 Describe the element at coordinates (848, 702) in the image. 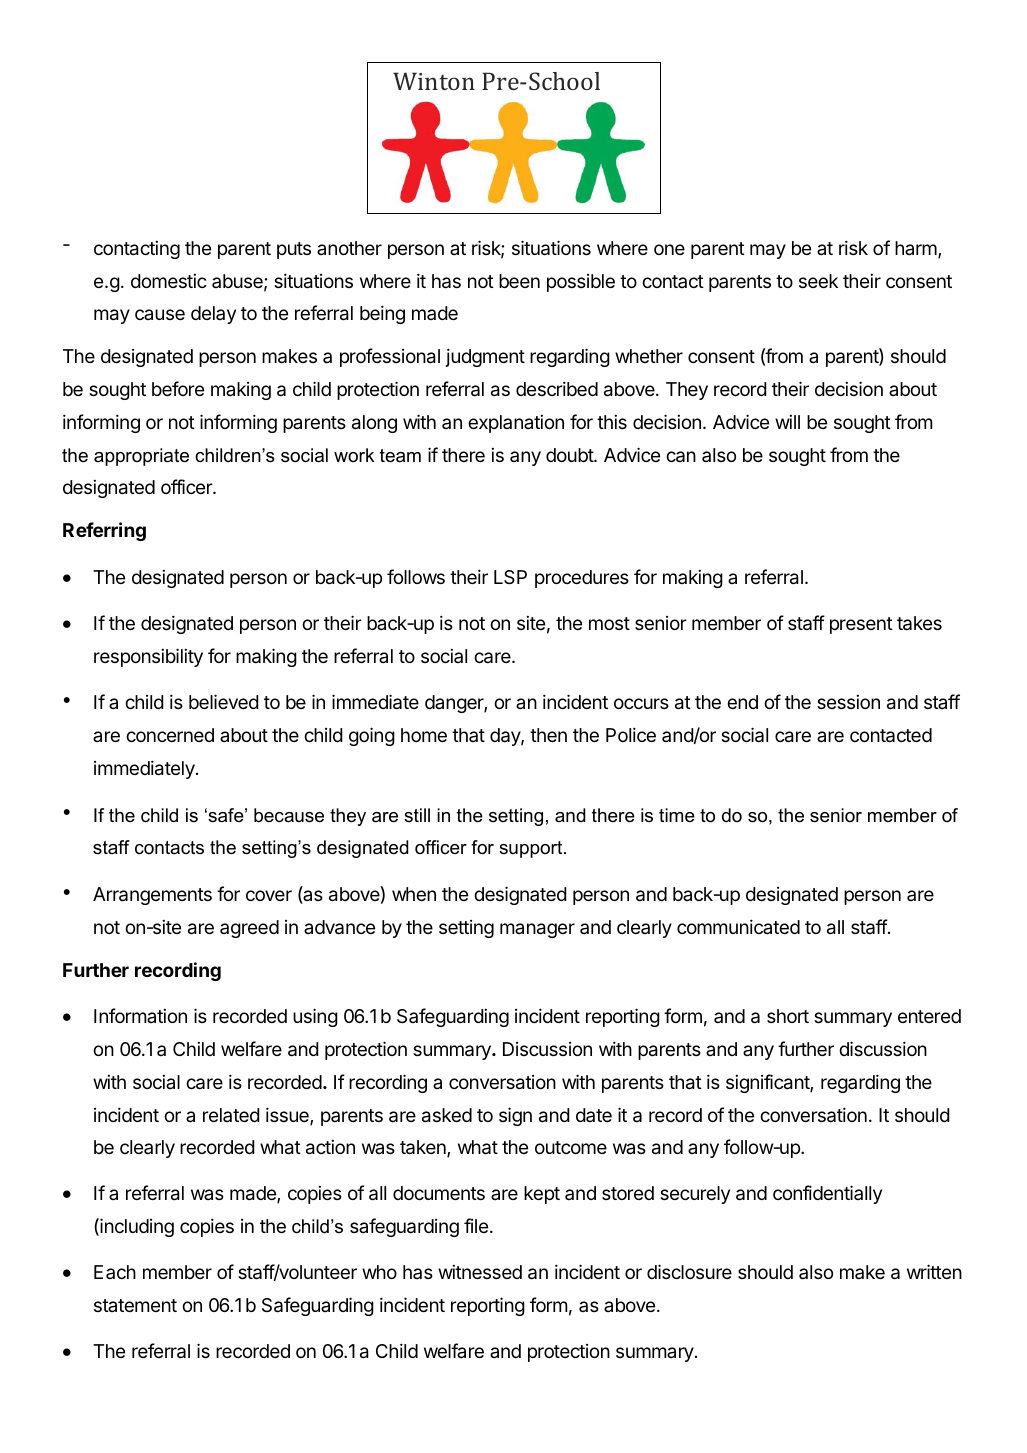

I see `session` at that location.
